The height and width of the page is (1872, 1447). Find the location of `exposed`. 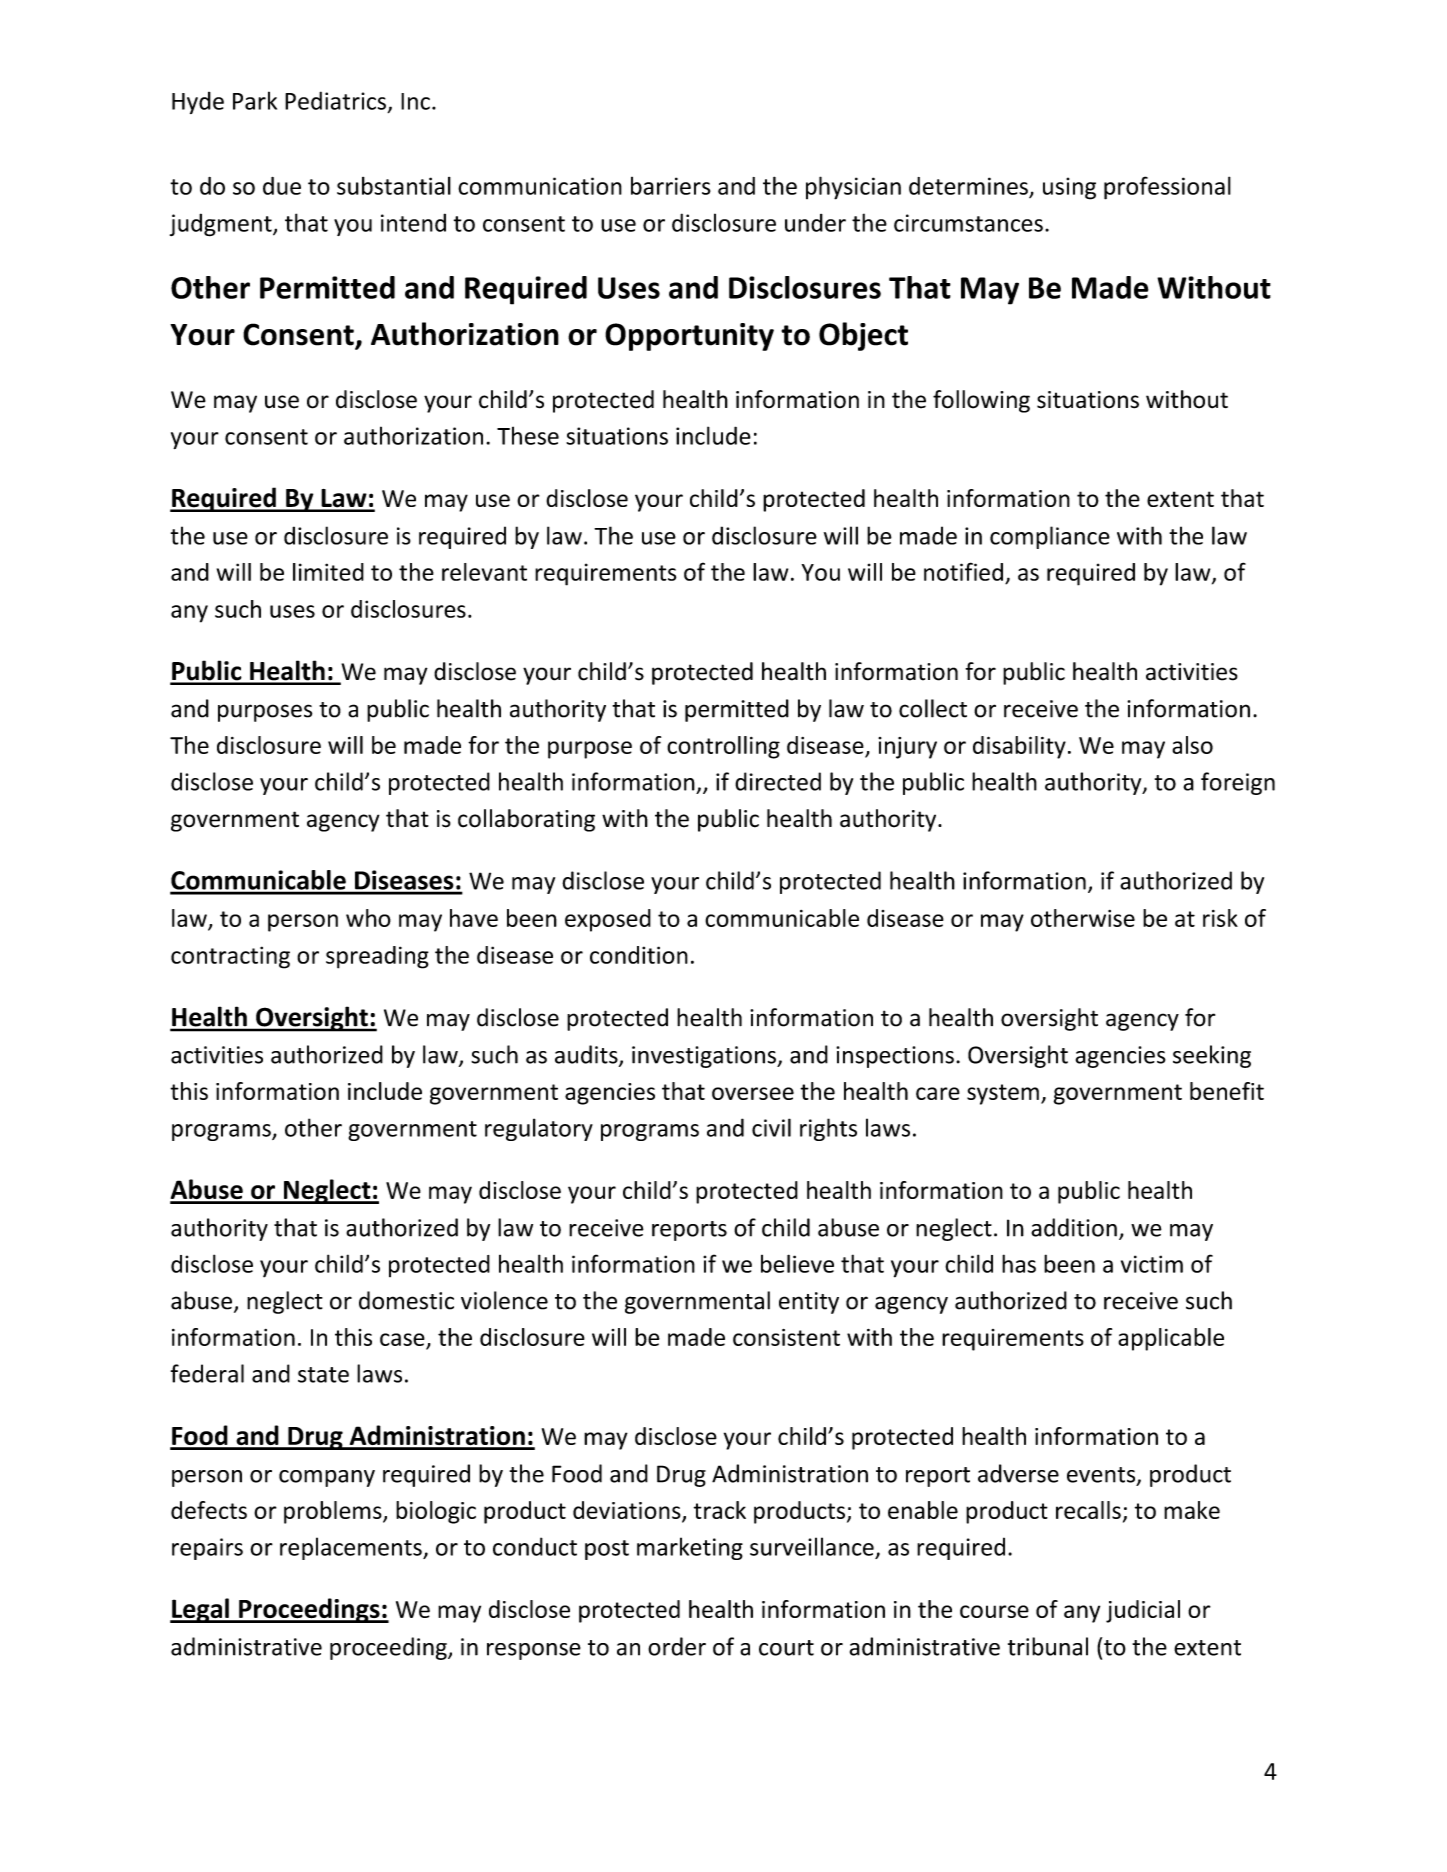

exposed is located at coordinates (608, 920).
